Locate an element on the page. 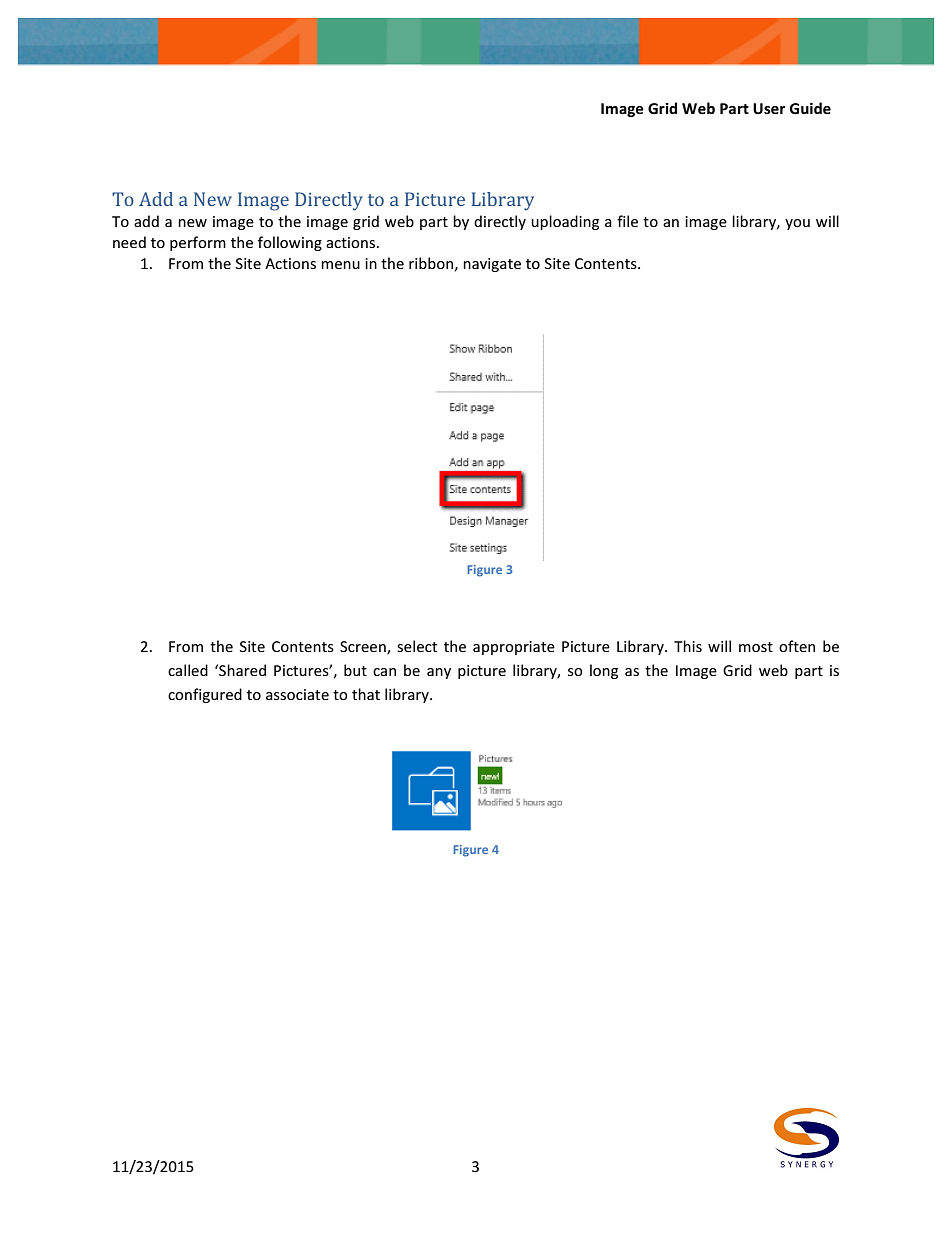 Image resolution: width=952 pixels, height=1233 pixels. User is located at coordinates (769, 108).
